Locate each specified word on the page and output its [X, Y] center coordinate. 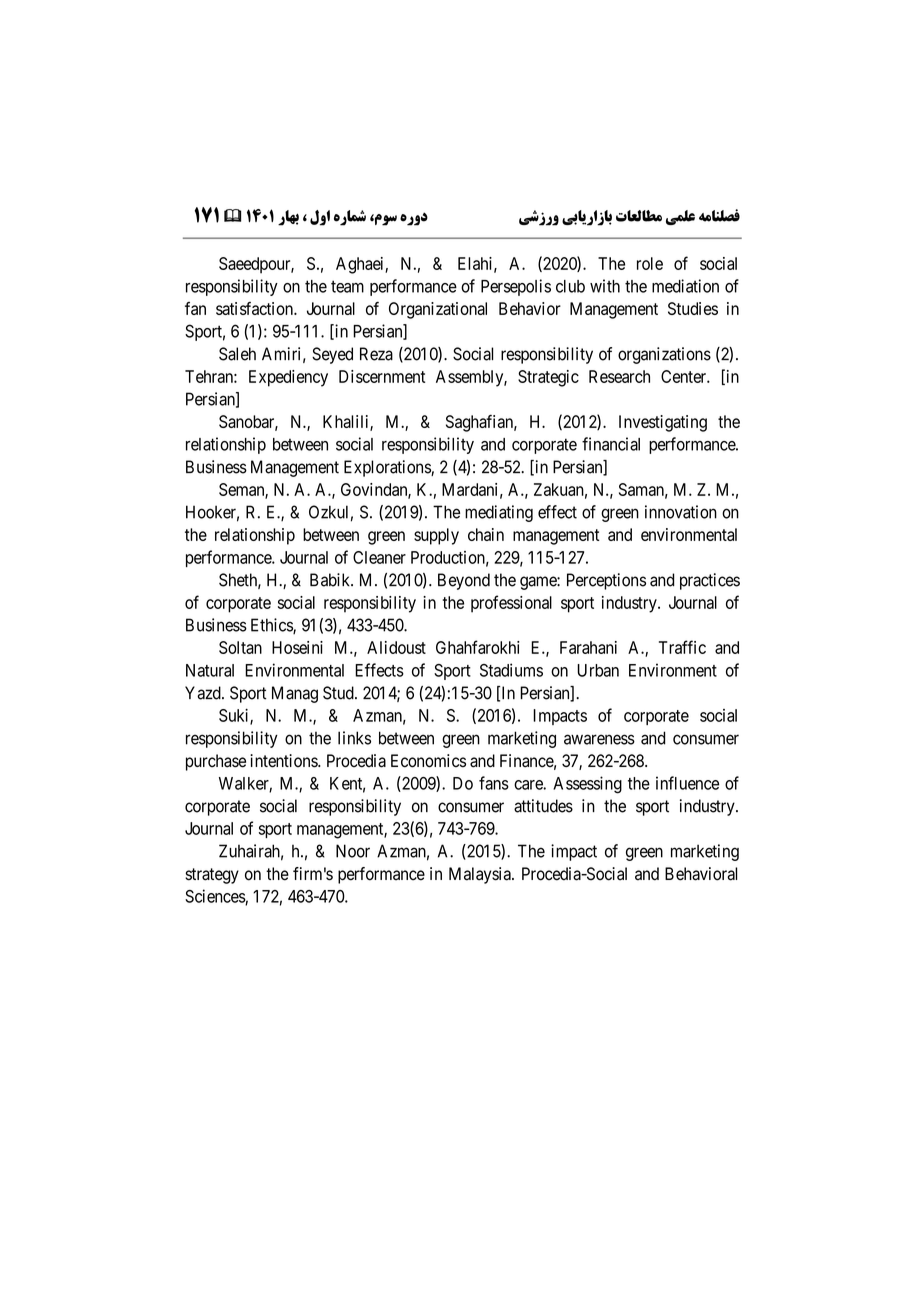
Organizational [438, 310]
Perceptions [606, 581]
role [650, 263]
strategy [212, 876]
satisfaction [255, 308]
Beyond [464, 581]
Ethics [272, 626]
